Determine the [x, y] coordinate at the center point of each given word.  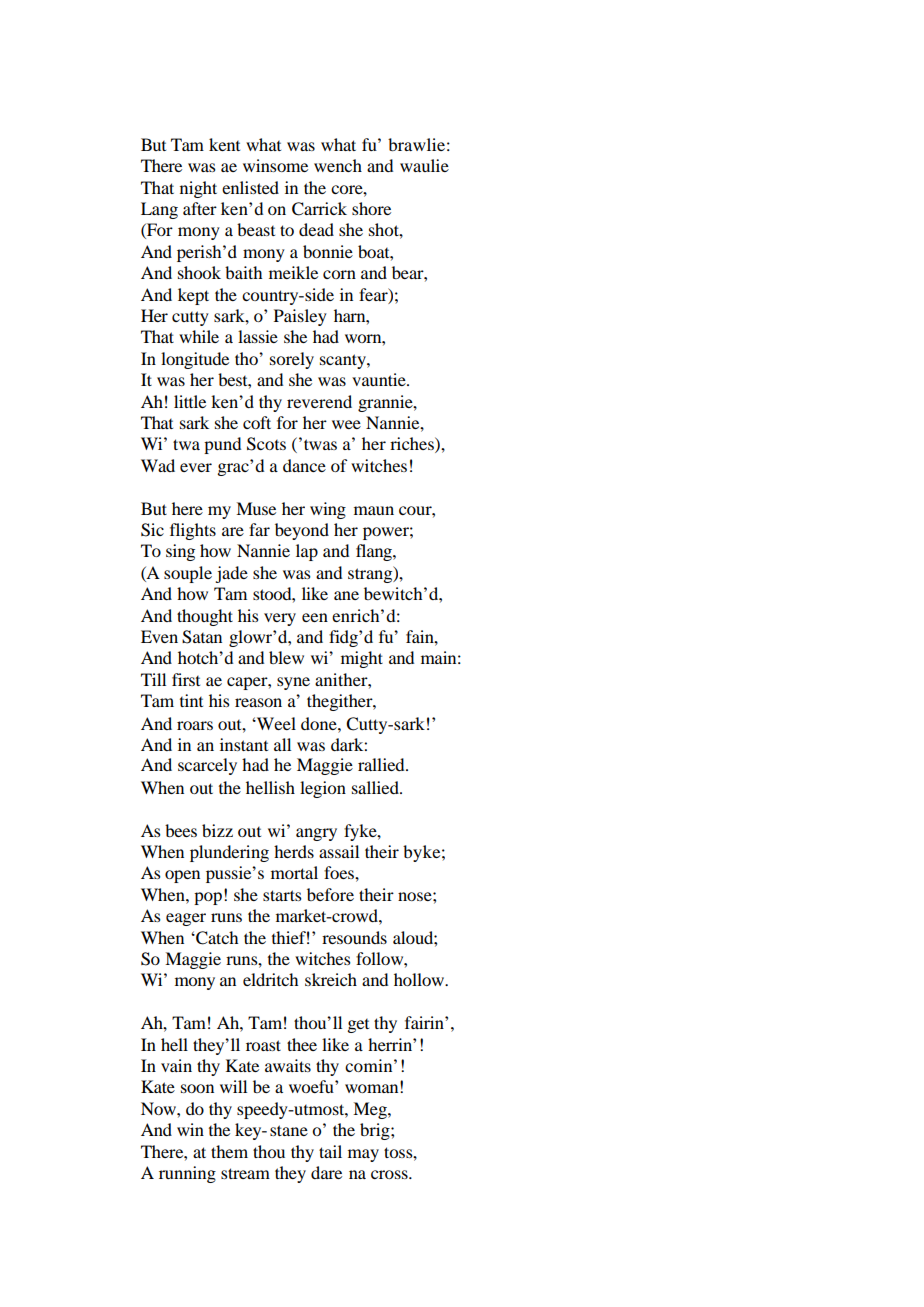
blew [286, 657]
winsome [275, 165]
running [187, 1174]
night [198, 189]
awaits [288, 1065]
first [186, 679]
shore [371, 208]
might [362, 659]
